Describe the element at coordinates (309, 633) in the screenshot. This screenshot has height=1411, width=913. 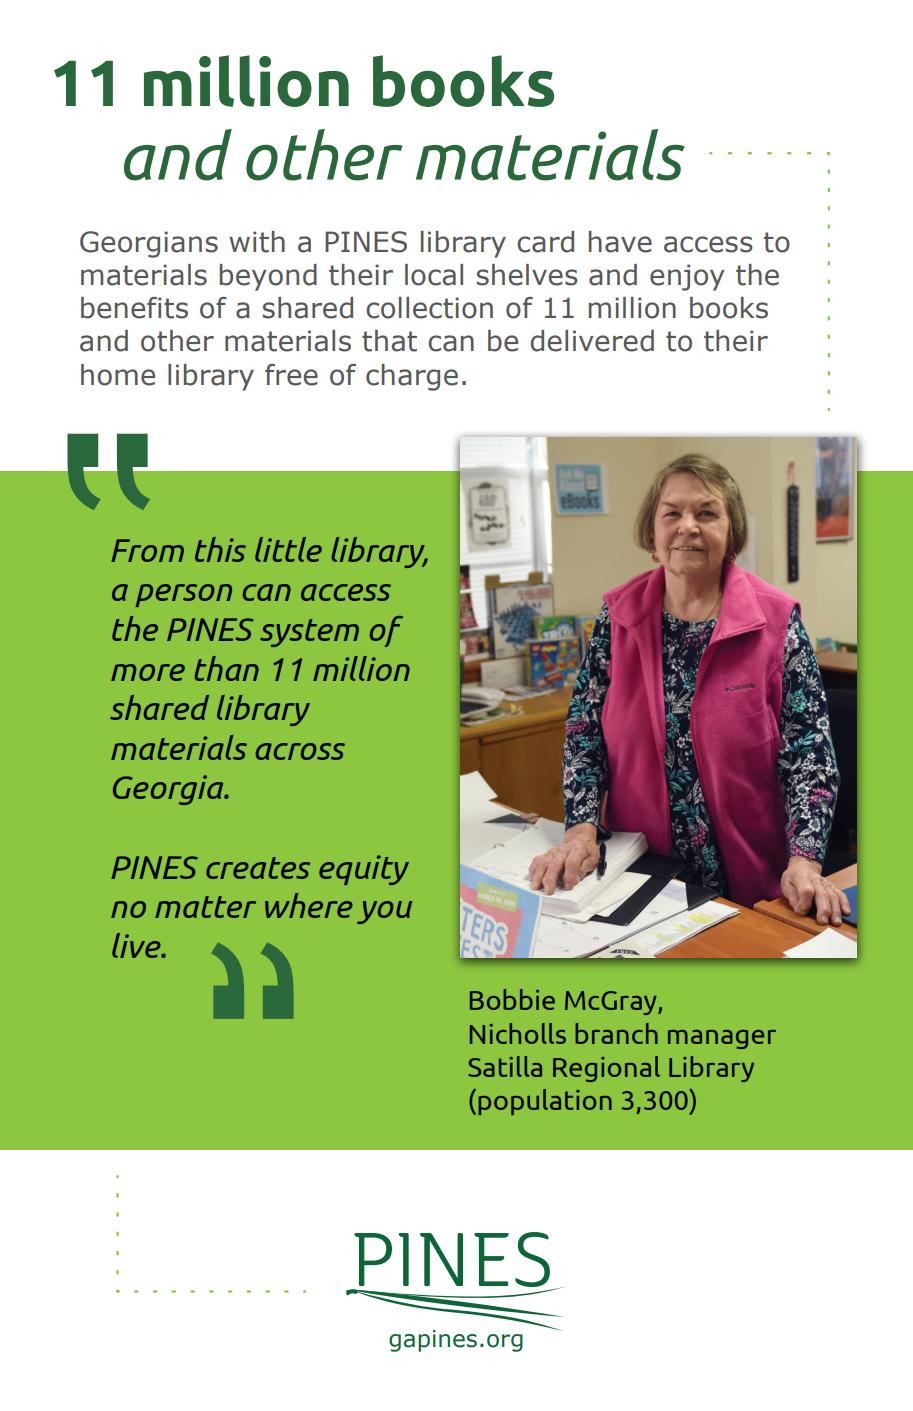
I see `system` at that location.
